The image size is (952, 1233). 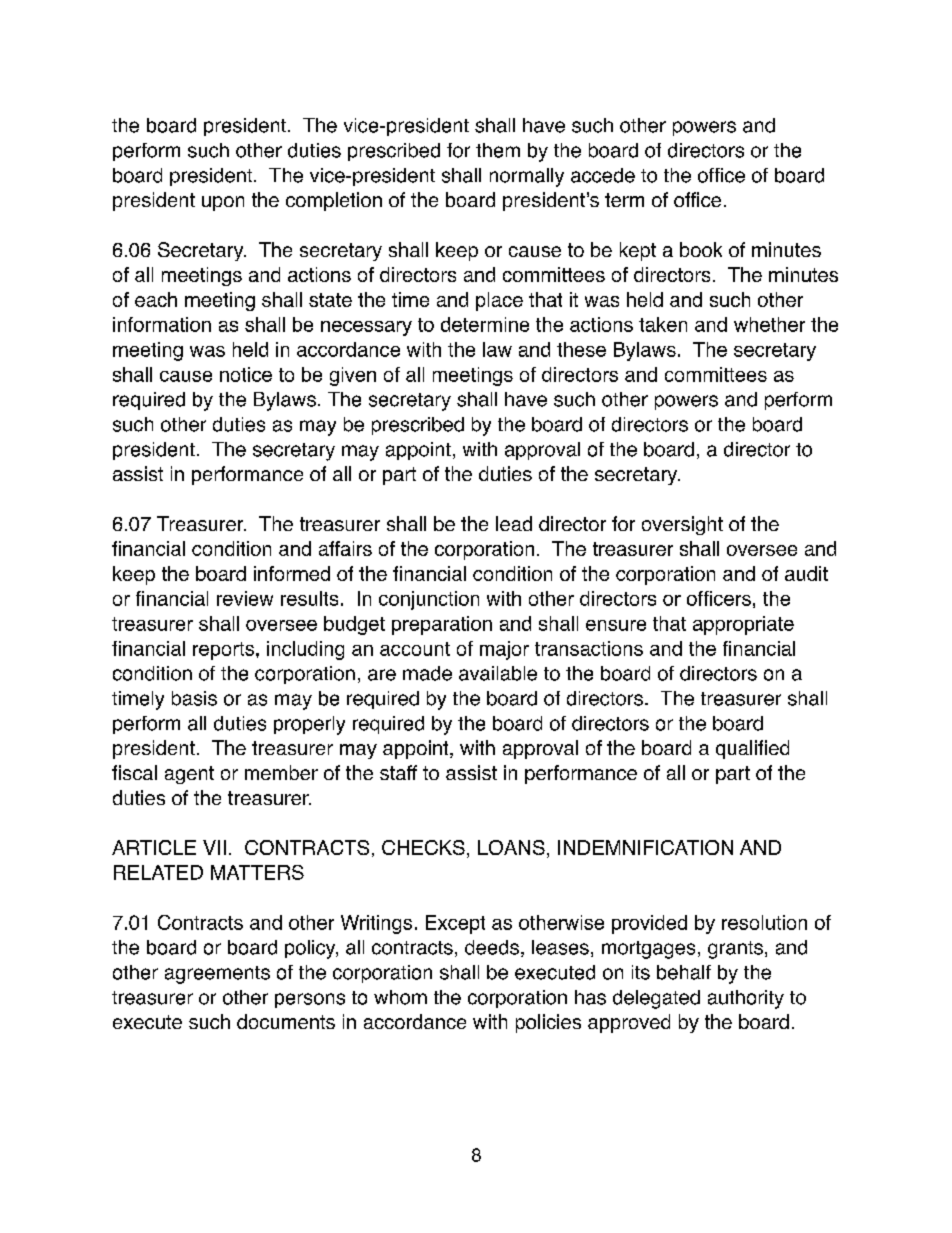 What do you see at coordinates (701, 249) in the screenshot?
I see `book` at bounding box center [701, 249].
